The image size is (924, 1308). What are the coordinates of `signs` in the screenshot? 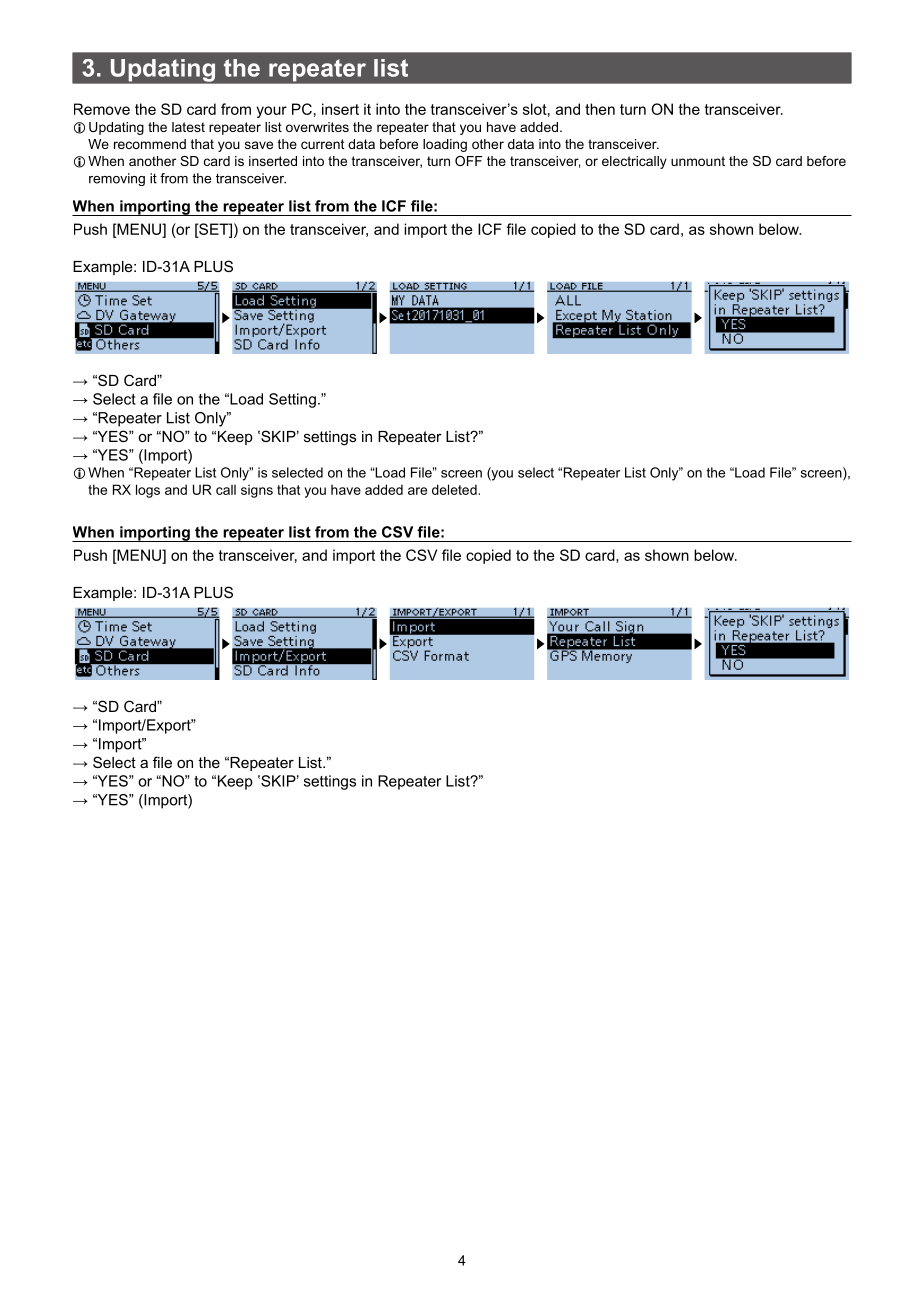 It's located at (257, 491).
